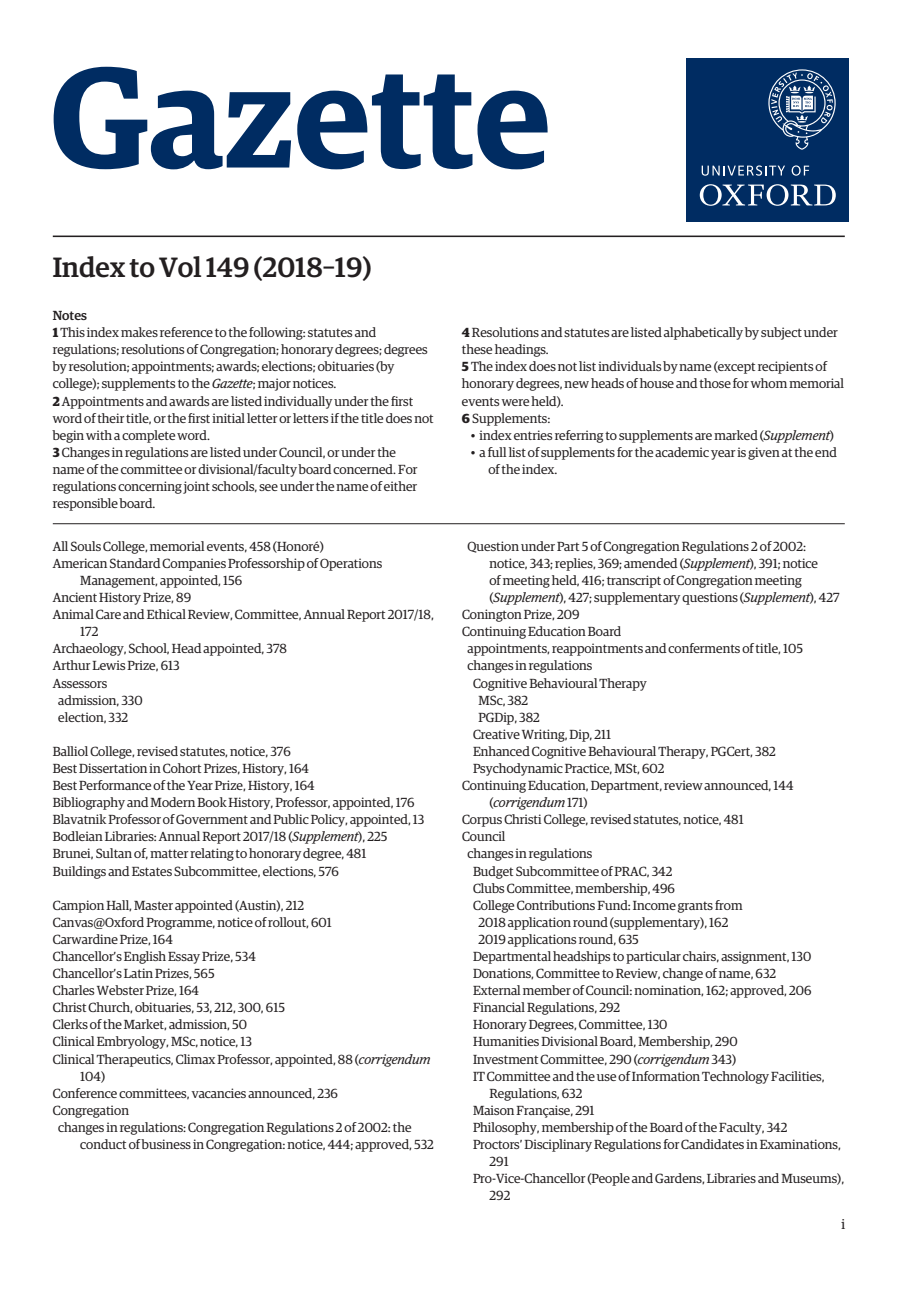 The height and width of the image is (1308, 924). Describe the element at coordinates (180, 267) in the image. I see `Vol` at that location.
